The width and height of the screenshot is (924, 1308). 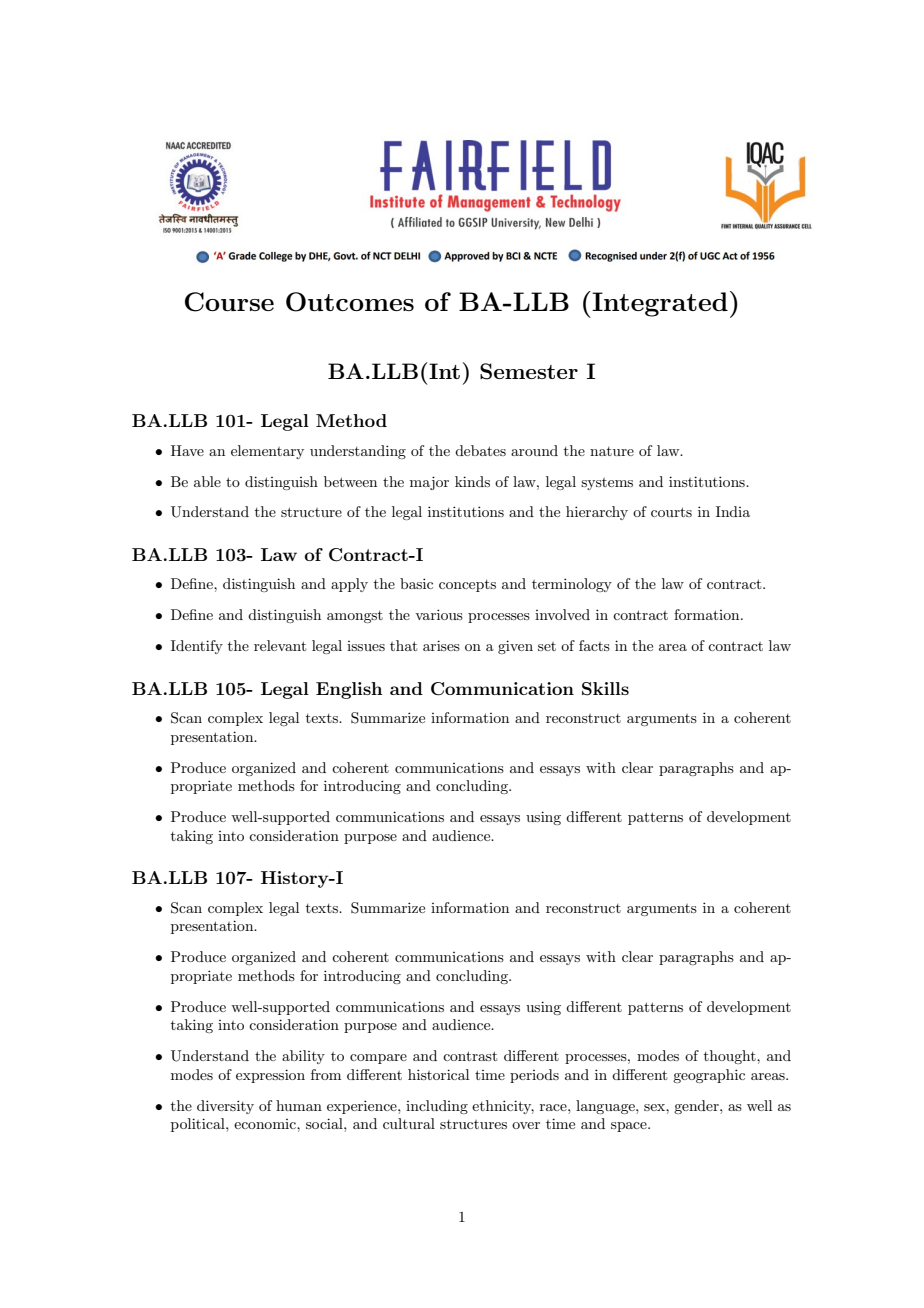 I want to click on diversity, so click(x=225, y=1107).
